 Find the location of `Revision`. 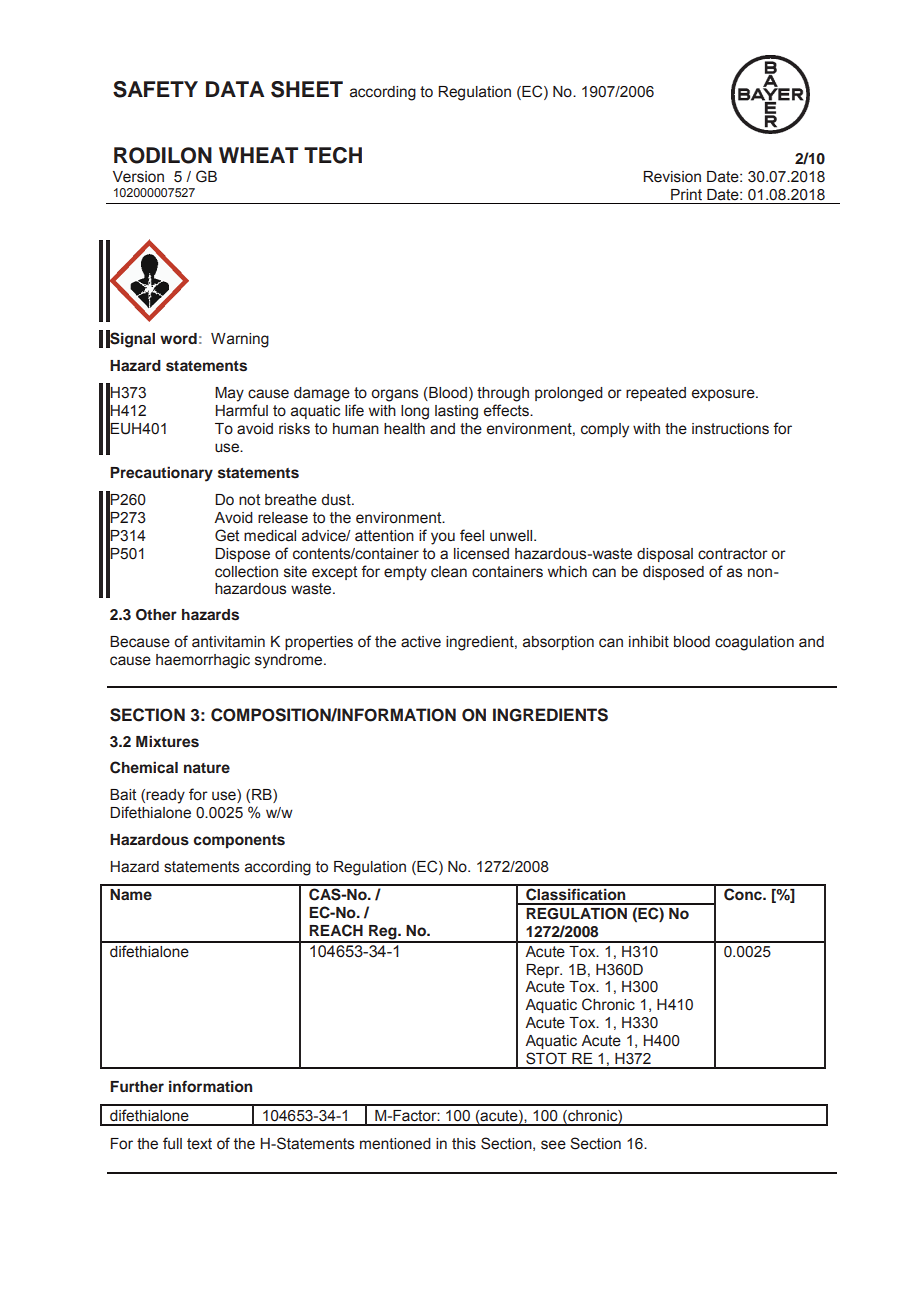

Revision is located at coordinates (672, 177).
